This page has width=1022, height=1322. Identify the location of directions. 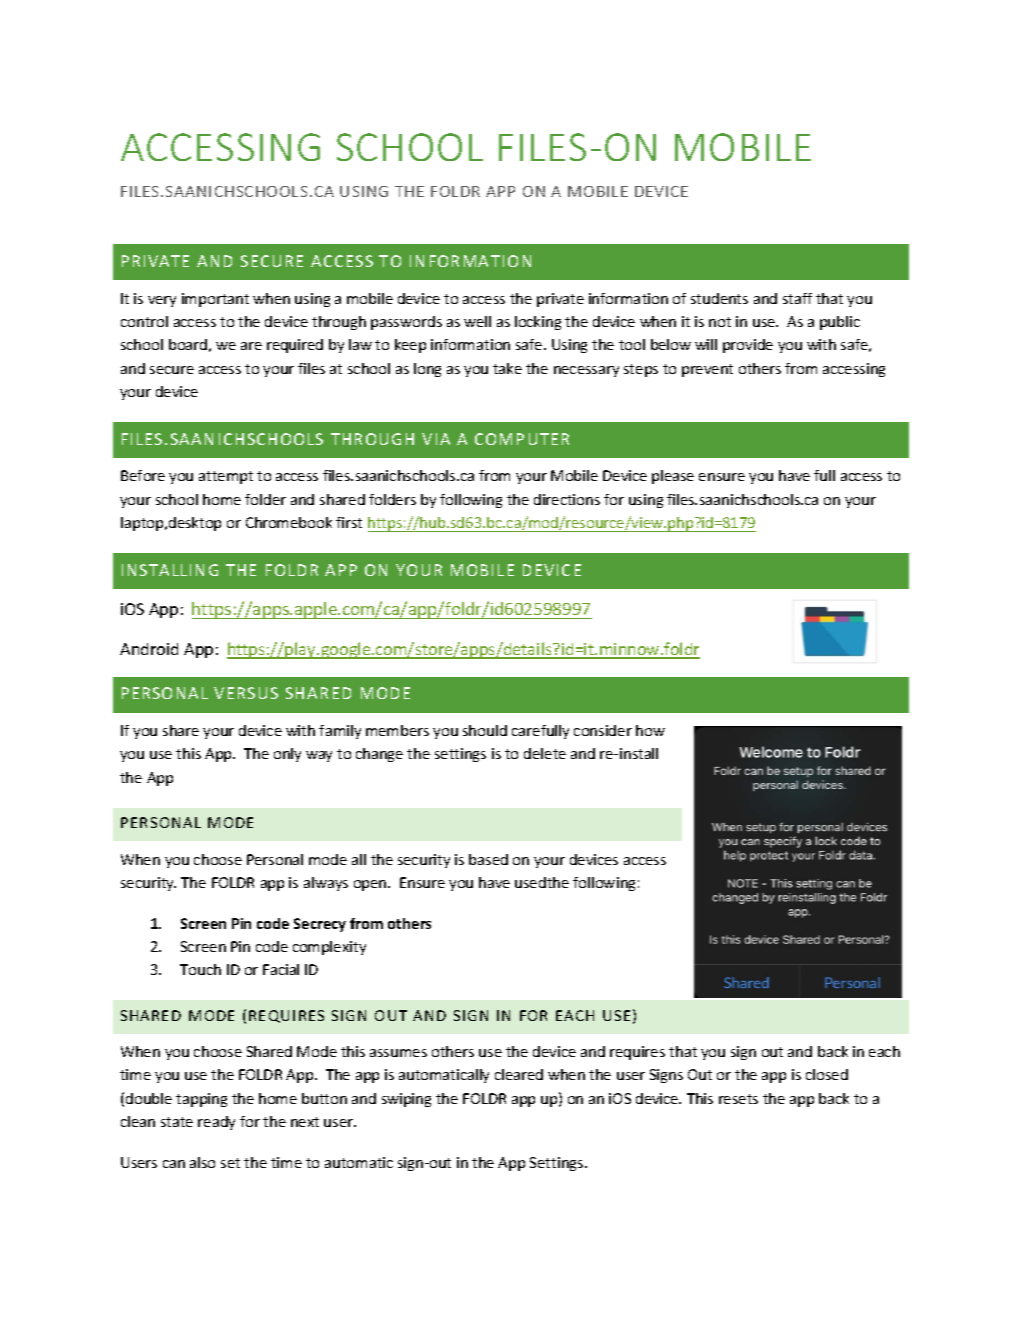
(567, 499).
